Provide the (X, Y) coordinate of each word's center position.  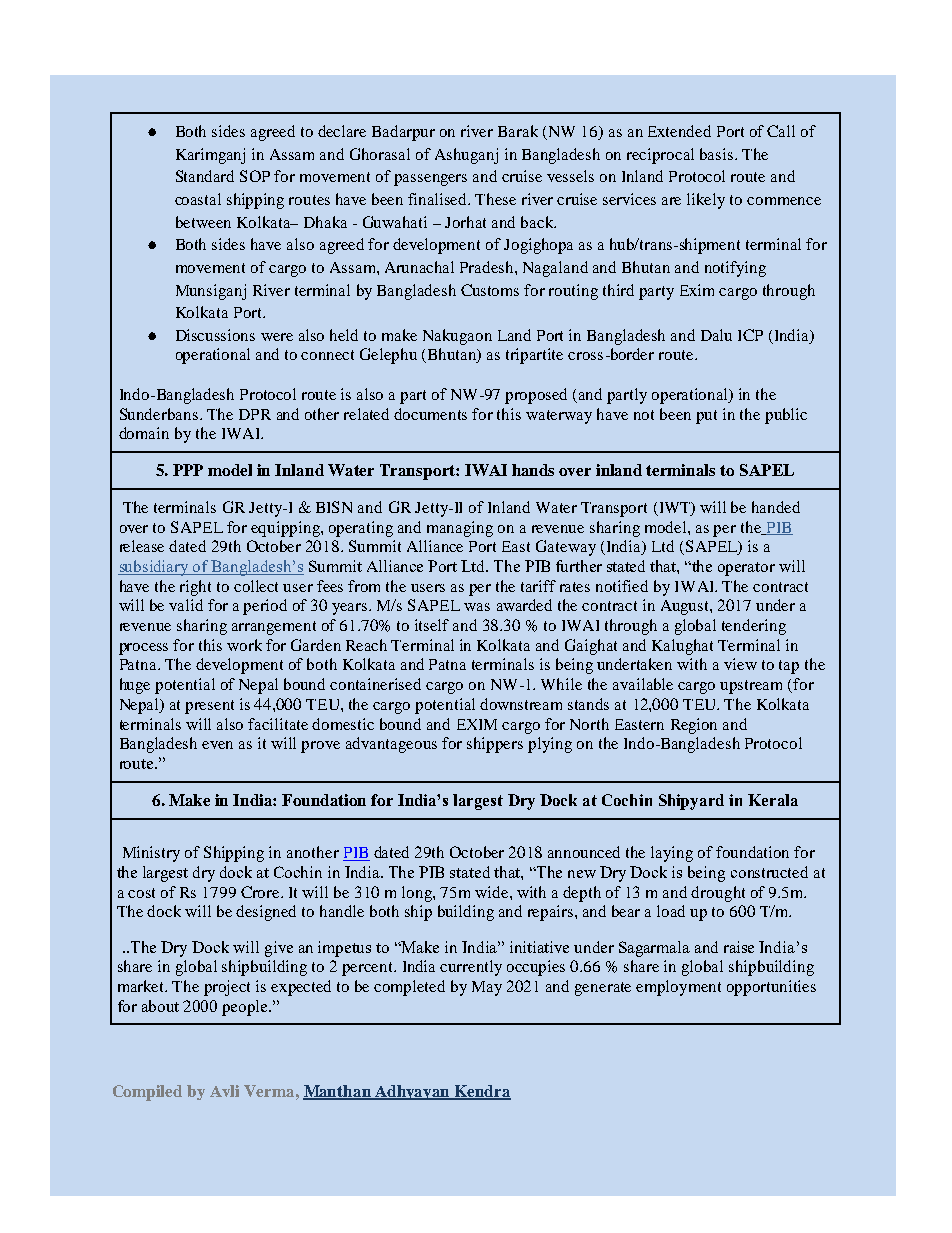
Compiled (147, 1093)
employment (678, 988)
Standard (205, 176)
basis (716, 154)
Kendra (482, 1092)
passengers (430, 180)
